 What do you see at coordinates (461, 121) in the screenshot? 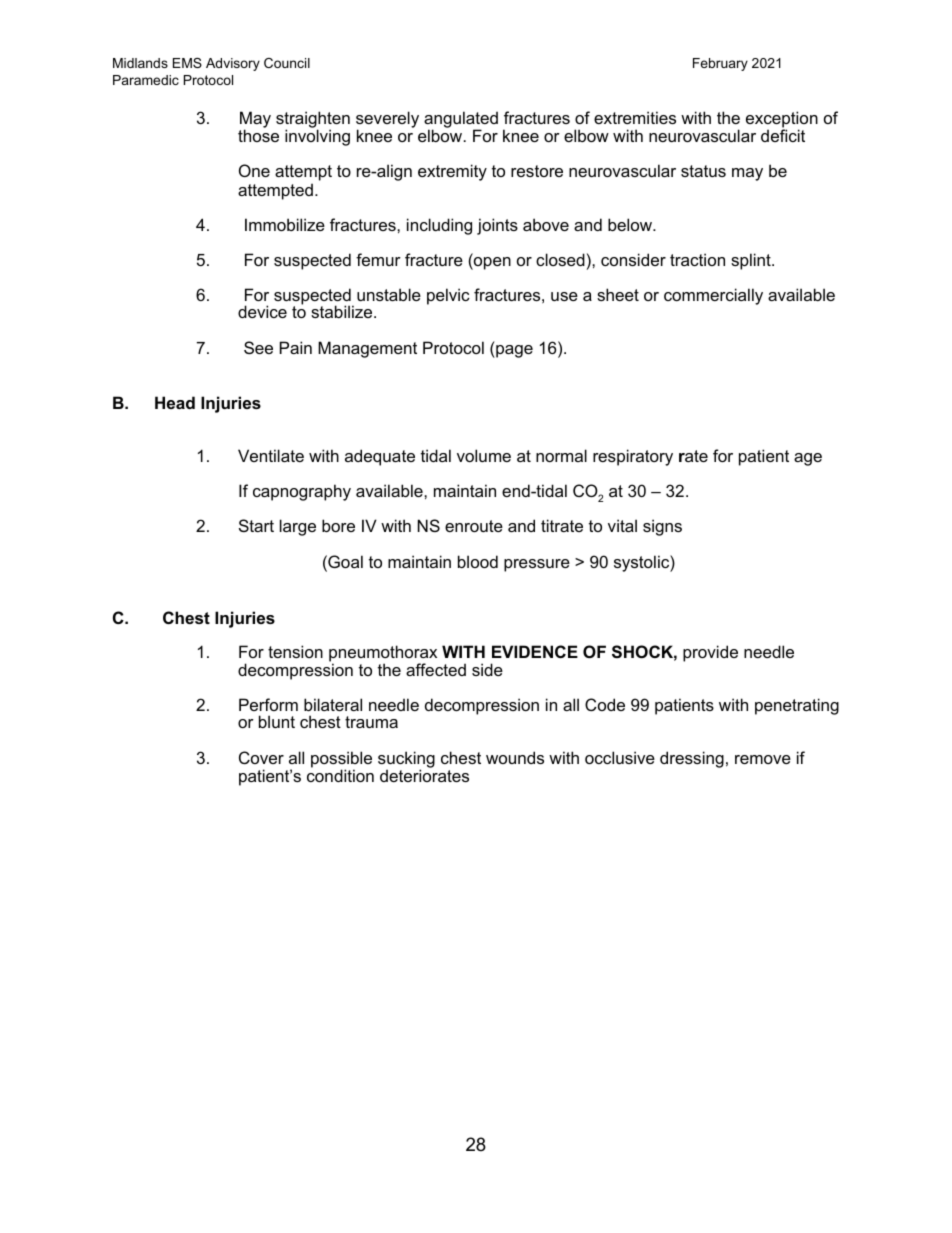
I see `angulated` at bounding box center [461, 121].
